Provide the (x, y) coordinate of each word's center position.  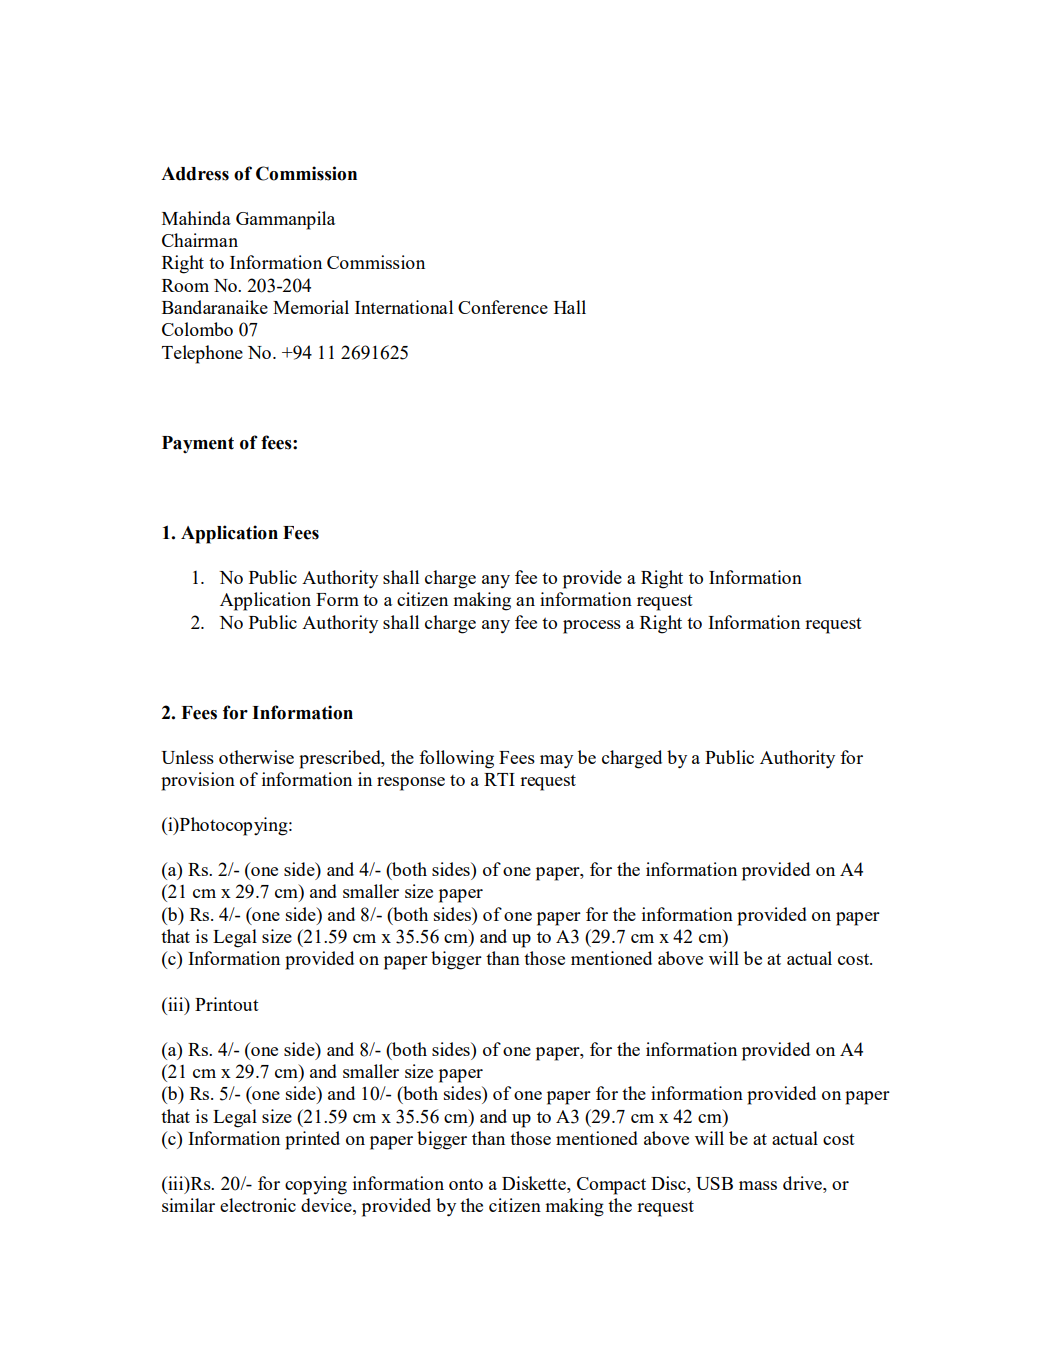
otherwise (256, 757)
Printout (227, 1004)
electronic (258, 1205)
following (456, 759)
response (411, 784)
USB (714, 1183)
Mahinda (196, 218)
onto (466, 1184)
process (592, 627)
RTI (499, 779)
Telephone (202, 354)
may (556, 762)
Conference (503, 307)
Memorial (311, 307)
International (404, 307)
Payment (198, 445)
